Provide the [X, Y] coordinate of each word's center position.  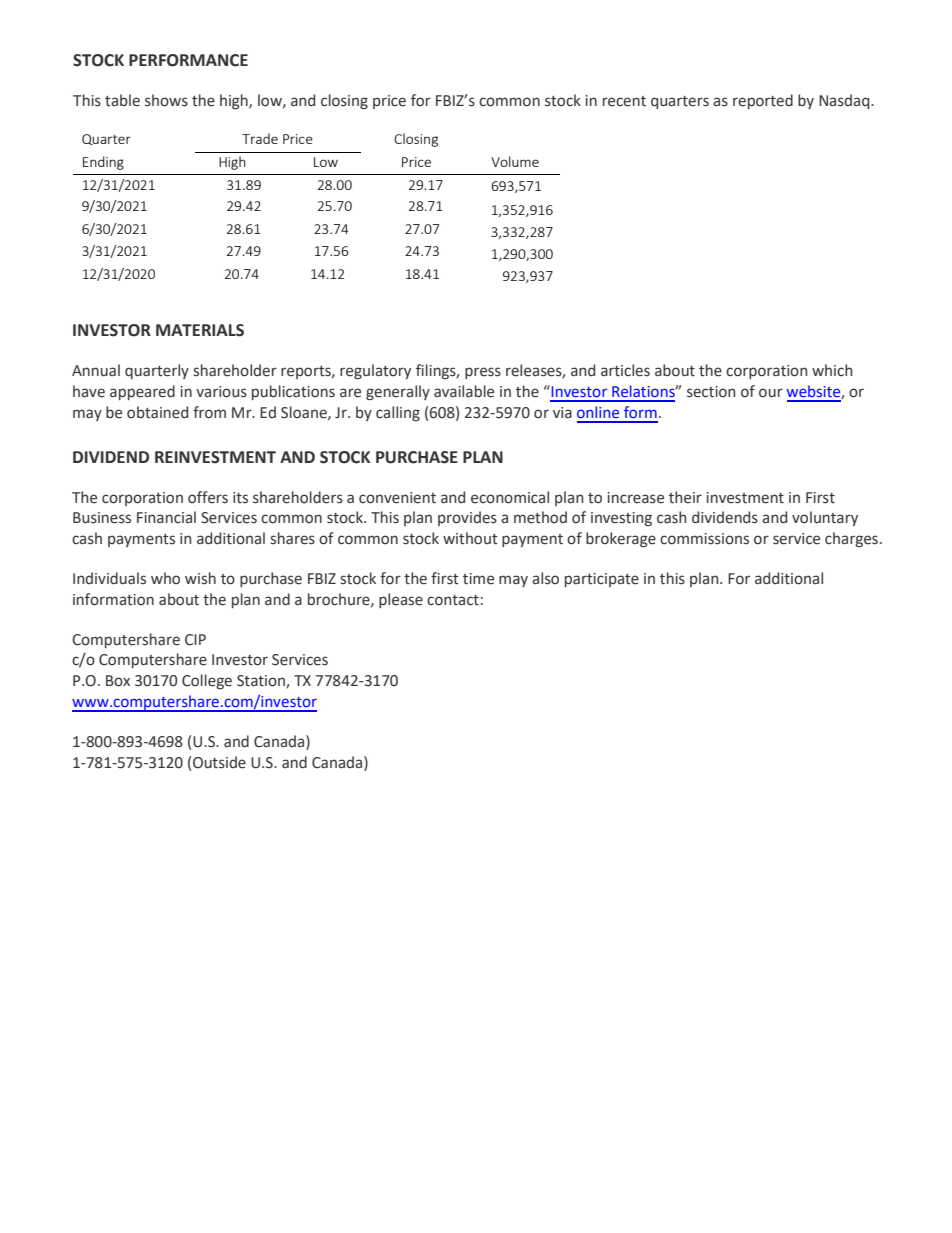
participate [602, 580]
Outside [219, 762]
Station [262, 682]
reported [763, 101]
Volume [515, 161]
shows [166, 100]
